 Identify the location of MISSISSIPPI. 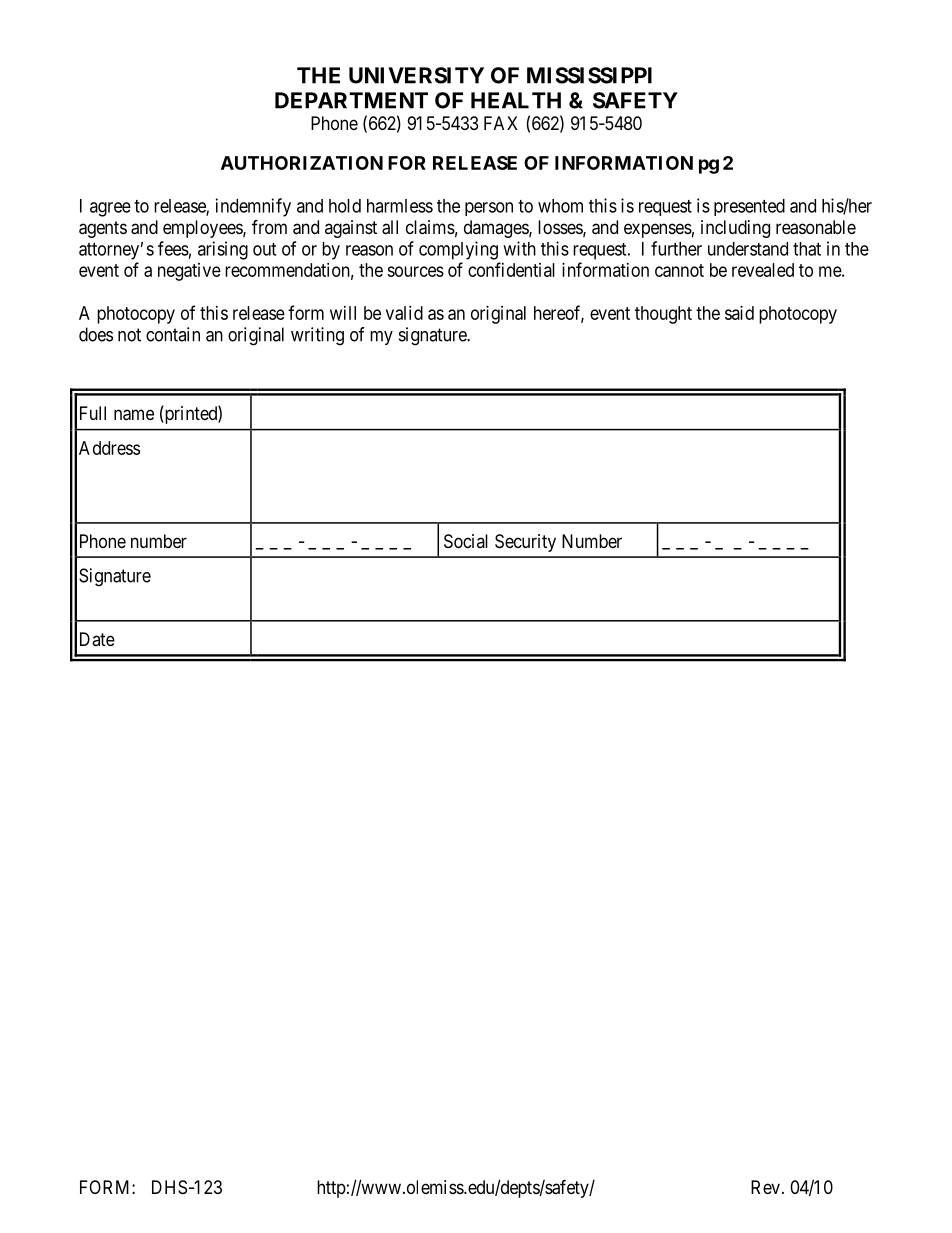
(589, 75).
